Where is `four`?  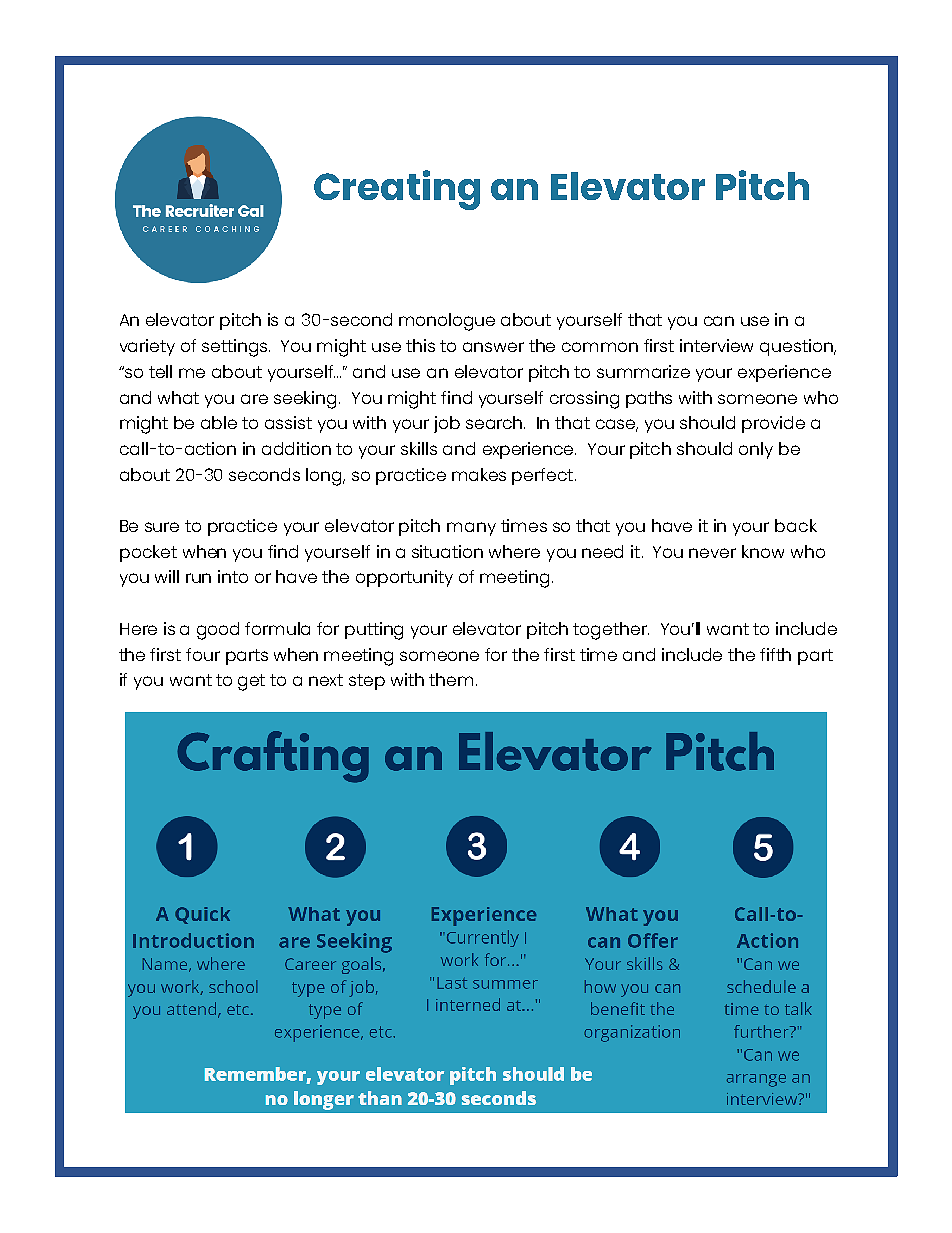 four is located at coordinates (203, 654).
